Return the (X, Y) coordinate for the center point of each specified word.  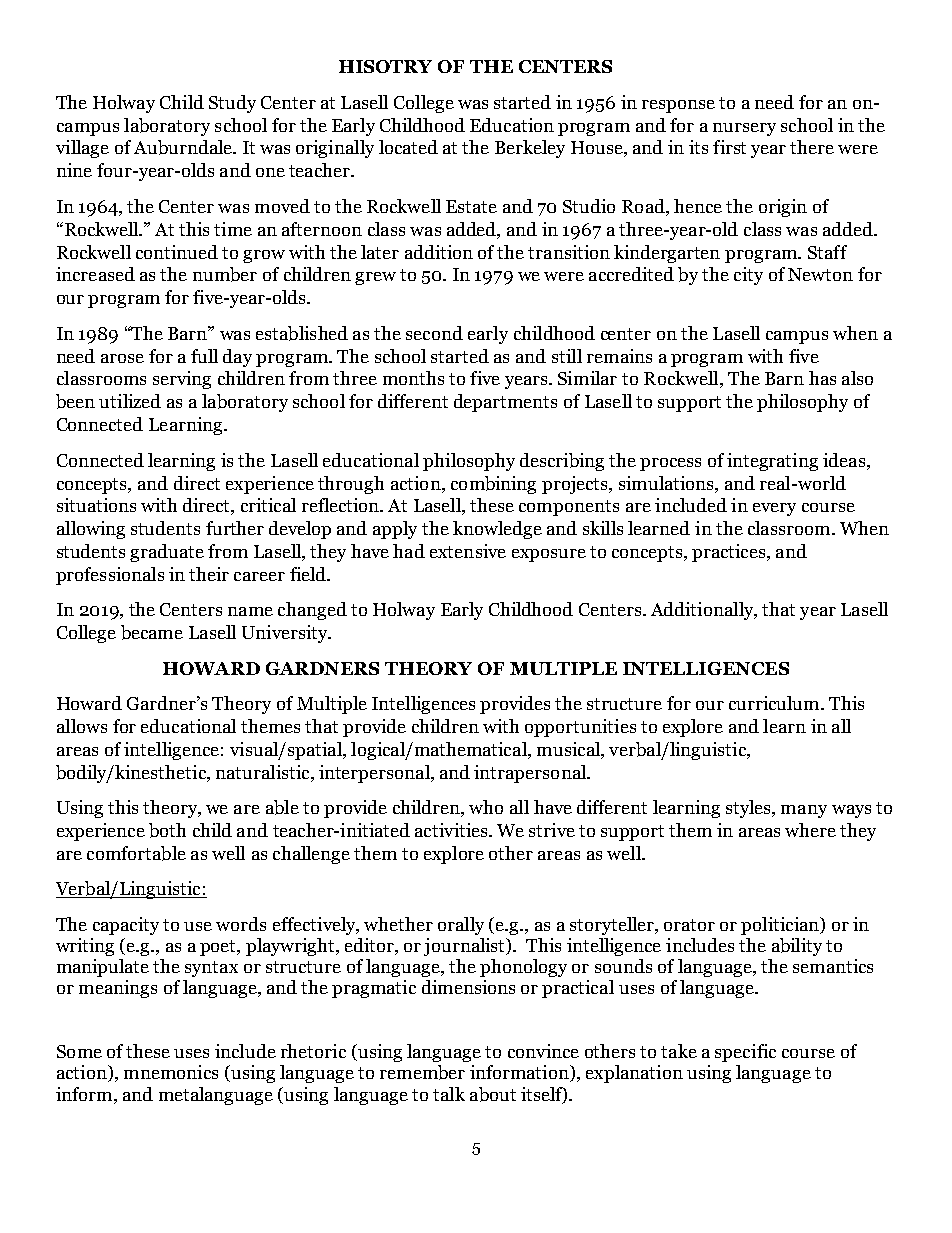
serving (182, 380)
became (152, 632)
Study (232, 104)
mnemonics (171, 1072)
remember (422, 1072)
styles (750, 809)
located (408, 147)
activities (452, 830)
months (413, 378)
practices (730, 553)
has (822, 378)
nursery (744, 129)
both (167, 830)
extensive (468, 551)
